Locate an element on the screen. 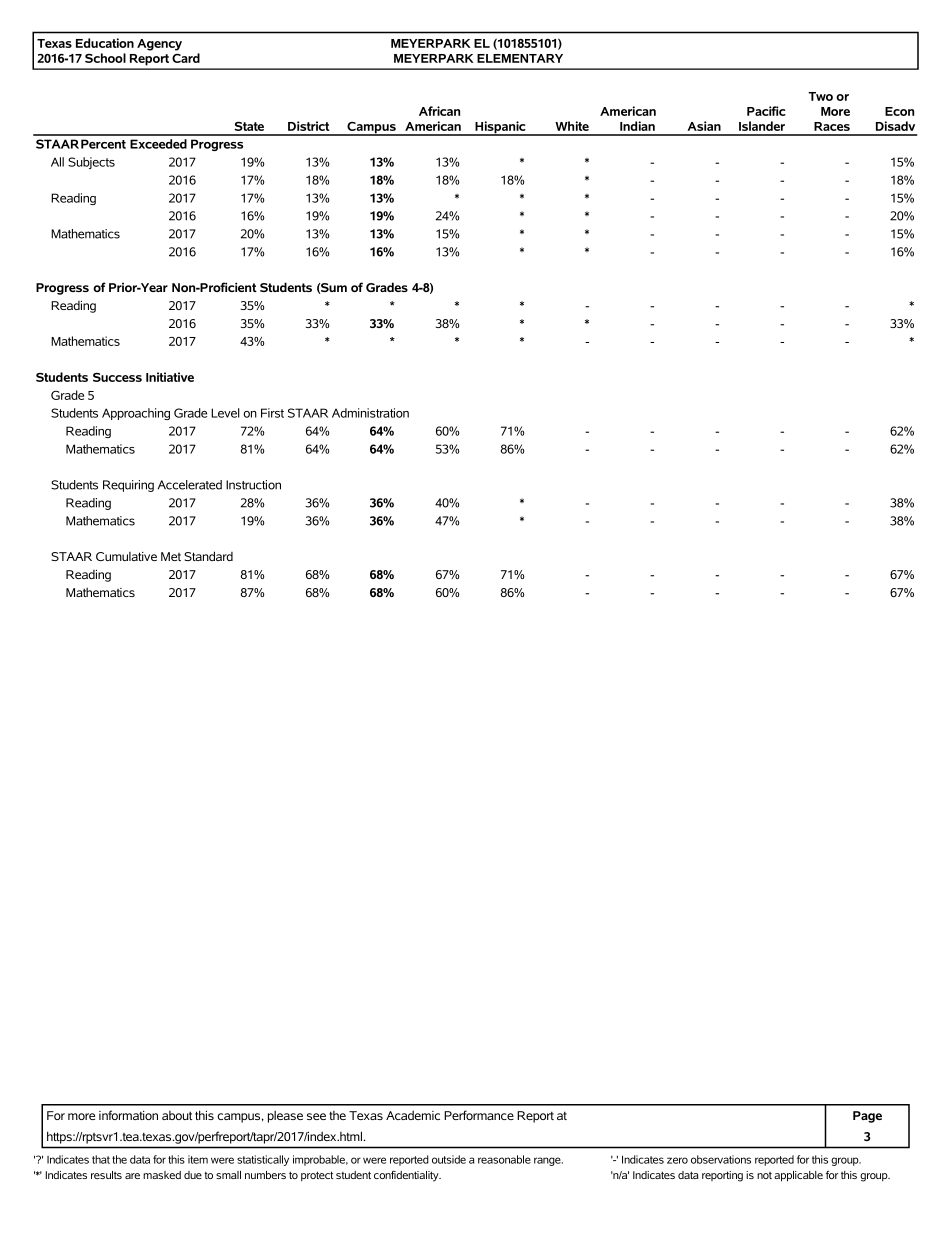 This screenshot has height=1233, width=952. Card is located at coordinates (186, 58).
